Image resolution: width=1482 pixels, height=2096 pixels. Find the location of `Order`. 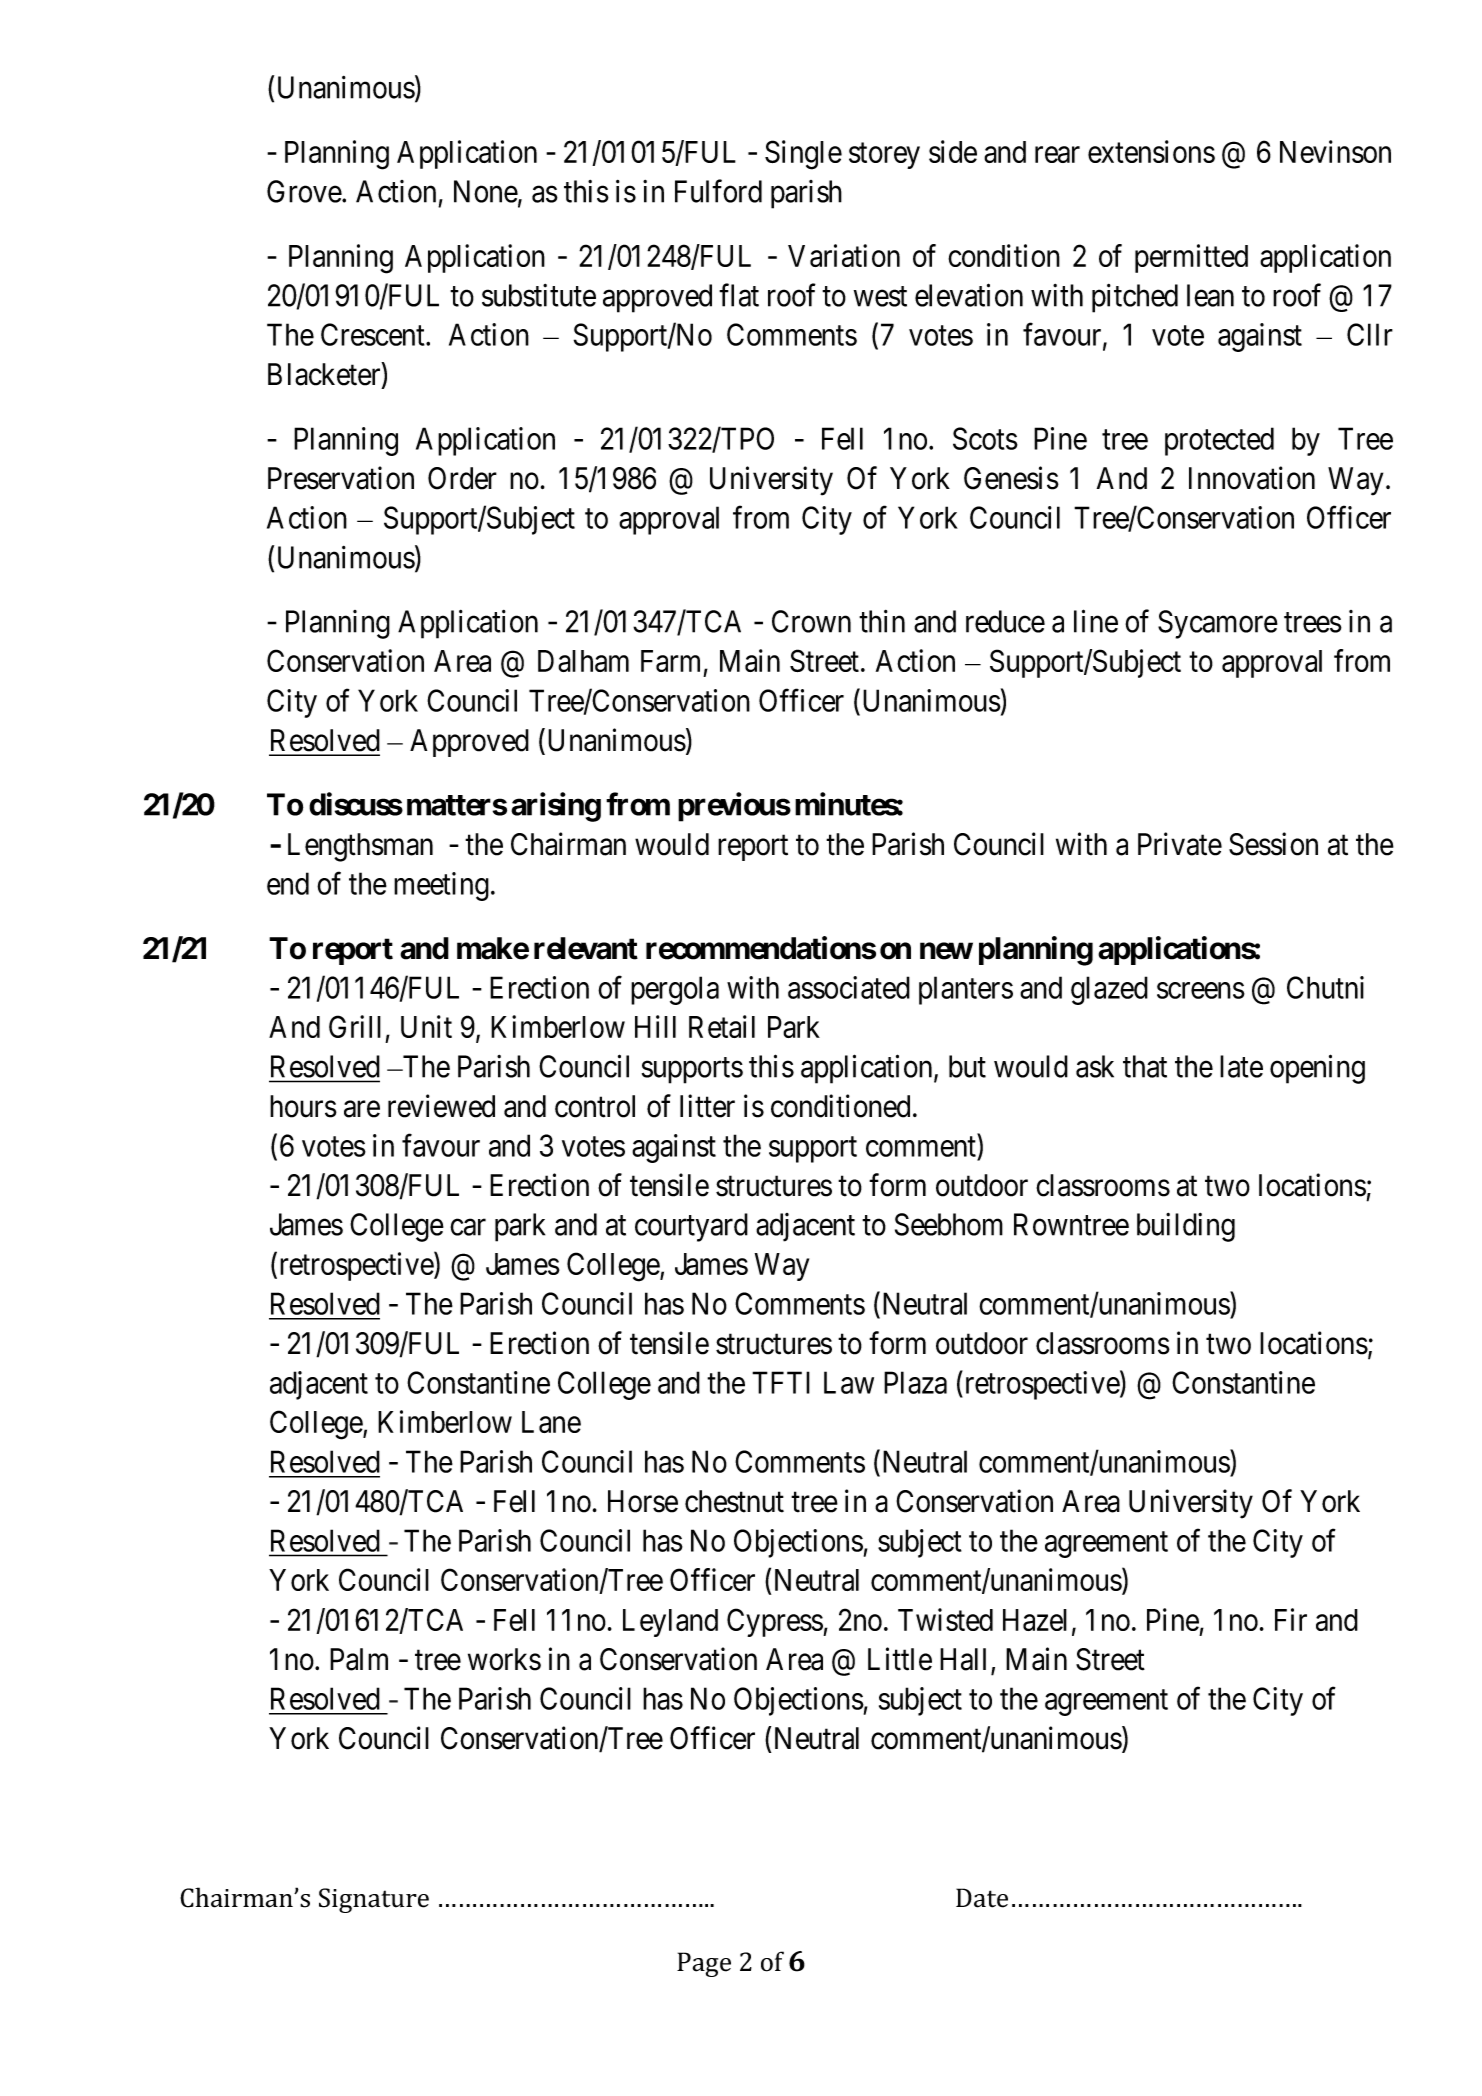

Order is located at coordinates (462, 478).
